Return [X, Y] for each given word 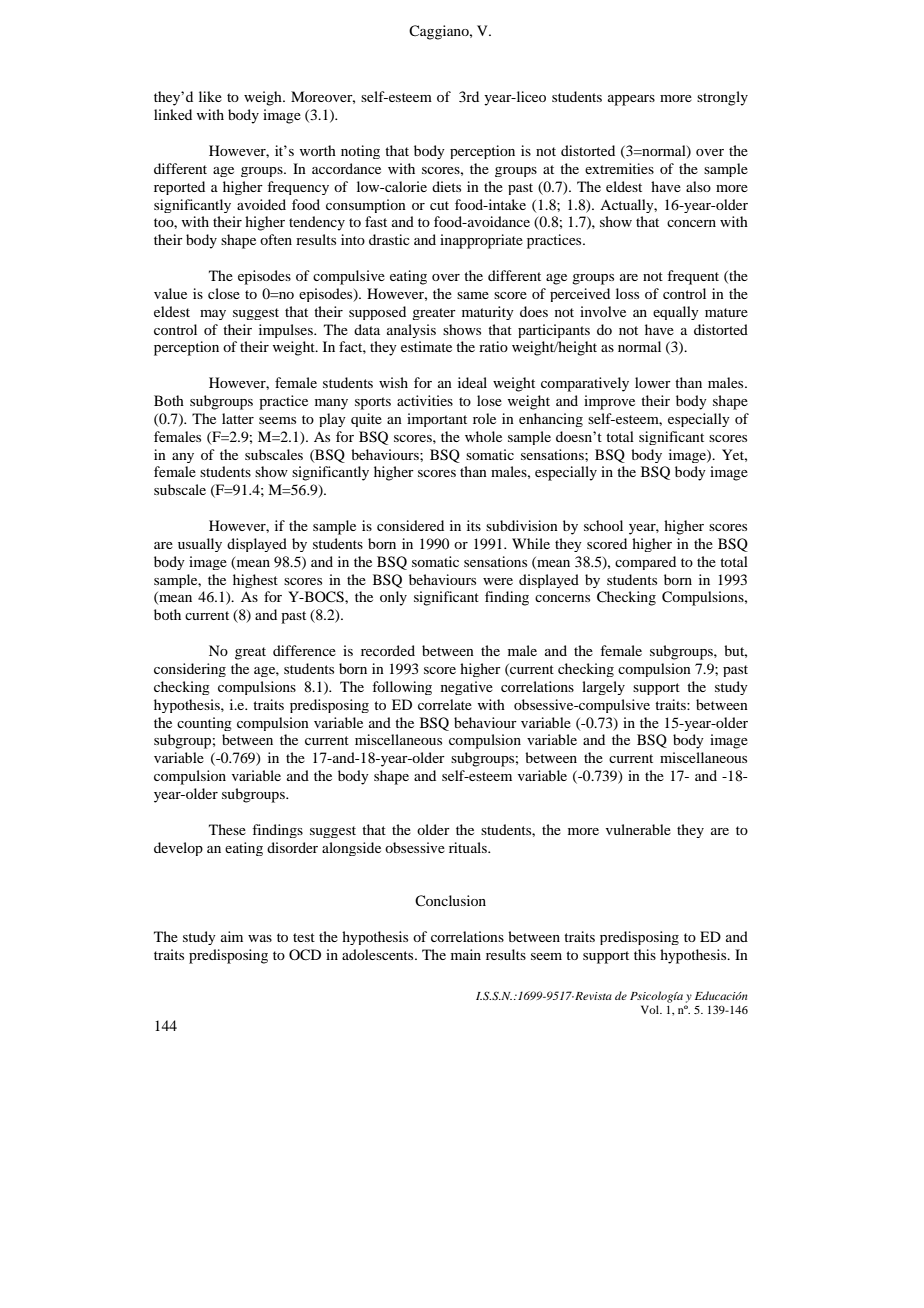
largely [603, 688]
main [466, 954]
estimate [426, 346]
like [210, 96]
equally [676, 313]
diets [446, 186]
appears [631, 100]
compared [645, 563]
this [645, 954]
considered [410, 525]
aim [232, 936]
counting [204, 724]
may [213, 315]
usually [200, 545]
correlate [445, 704]
